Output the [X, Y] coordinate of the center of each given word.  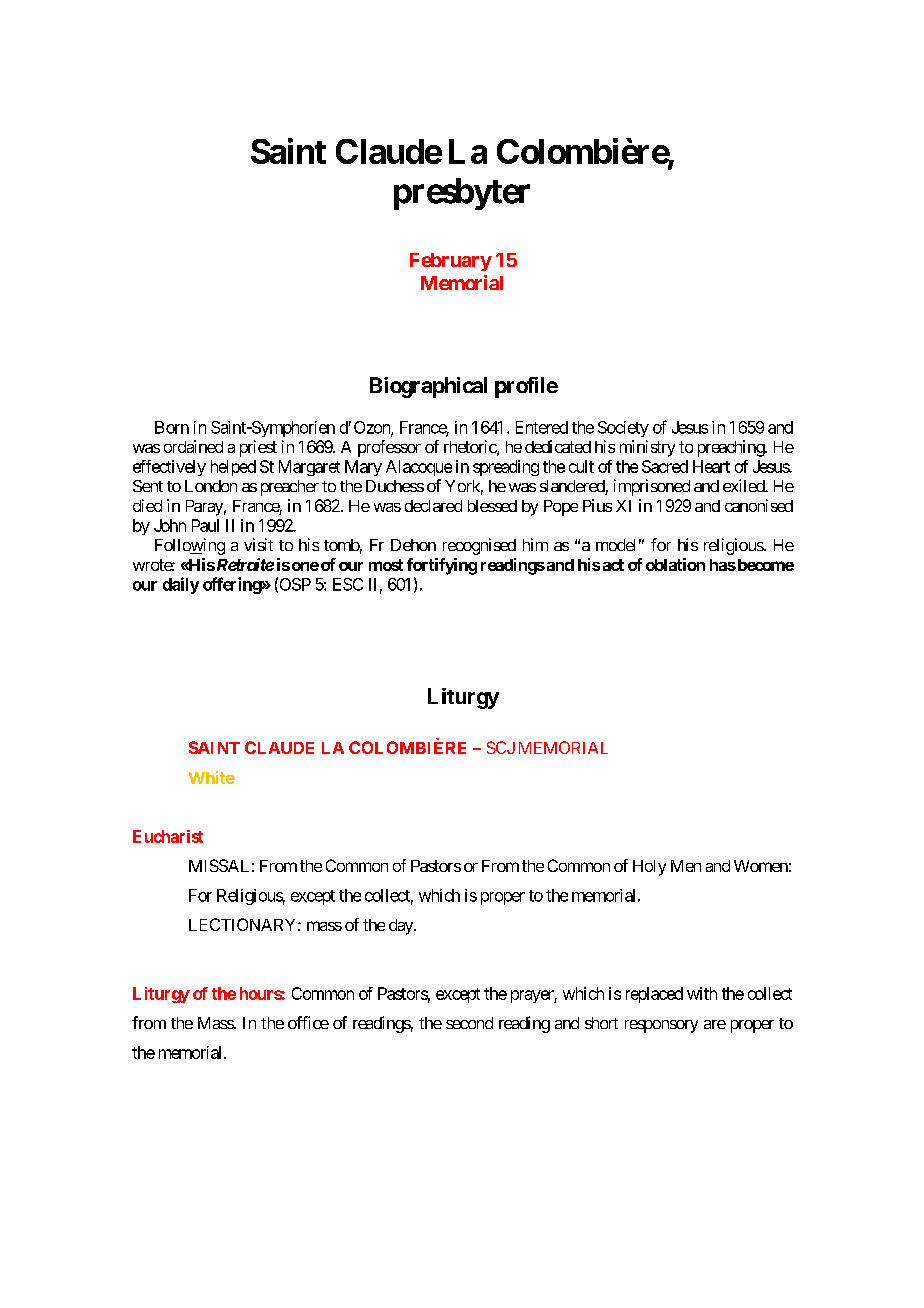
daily [181, 585]
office [308, 1022]
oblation [675, 564]
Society [623, 429]
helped [233, 468]
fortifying [442, 566]
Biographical [428, 387]
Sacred [665, 466]
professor [389, 448]
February [451, 262]
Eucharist [168, 836]
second [469, 1023]
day [402, 927]
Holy [649, 868]
